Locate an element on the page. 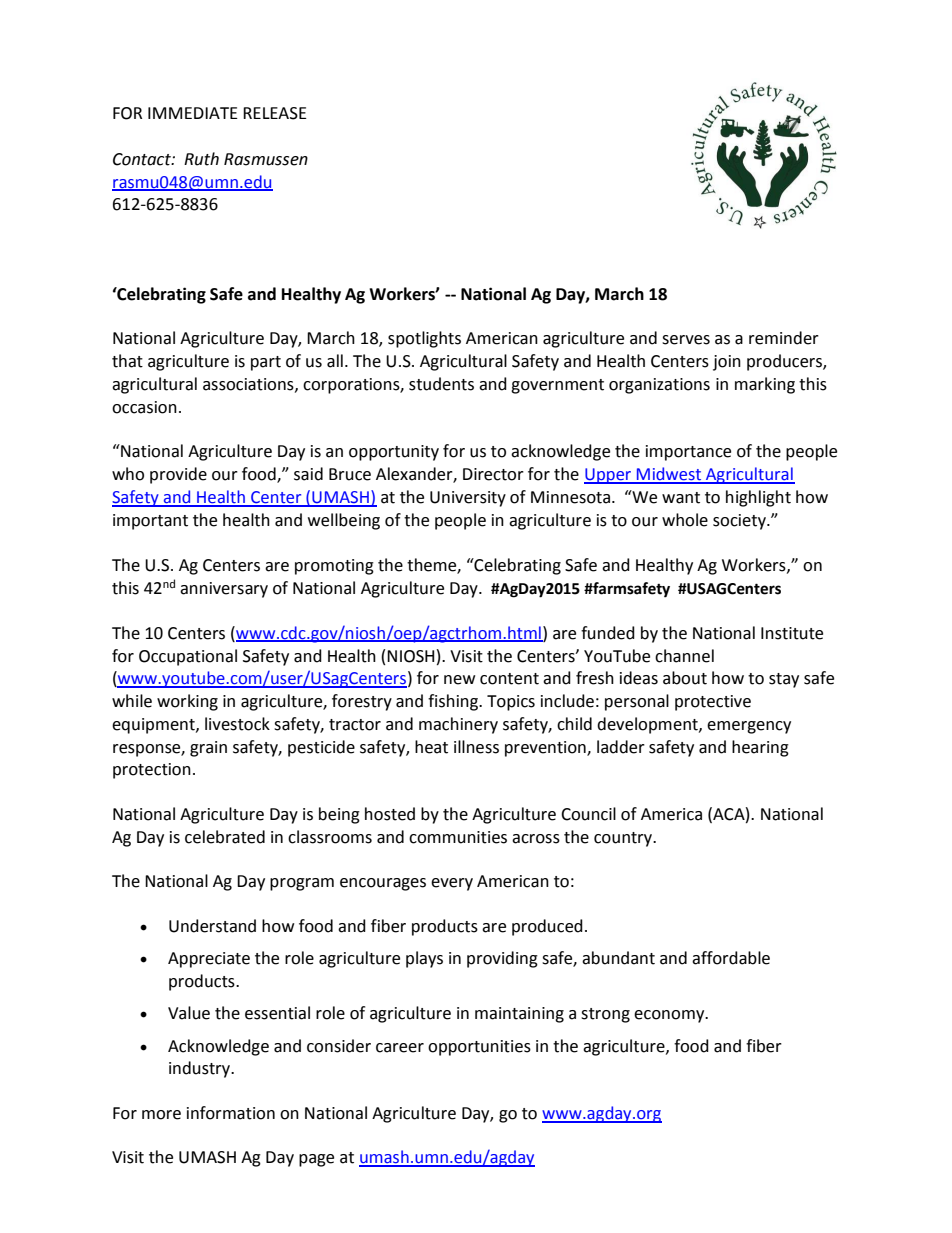 The image size is (952, 1233). celebrated is located at coordinates (225, 837).
